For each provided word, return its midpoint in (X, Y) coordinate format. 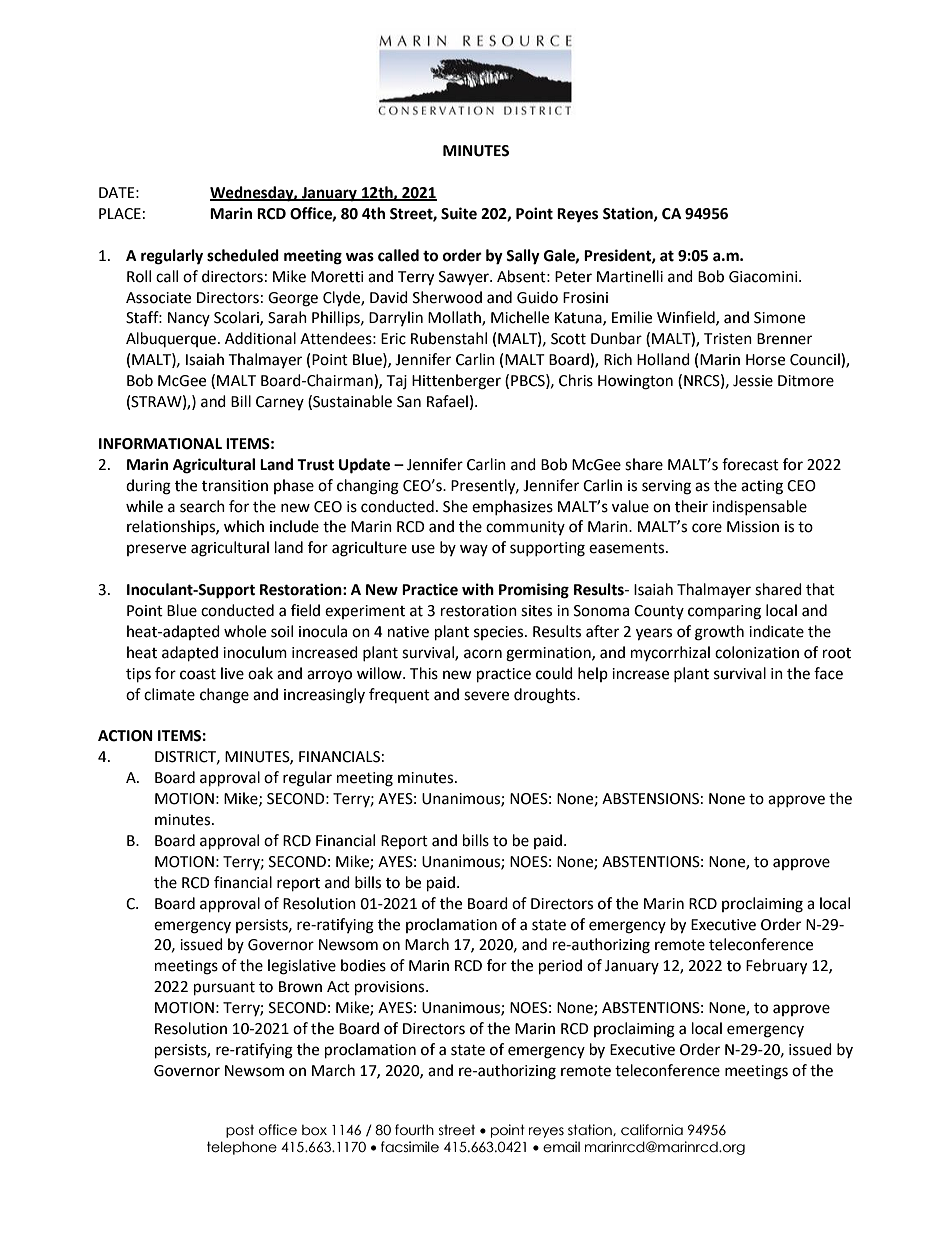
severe (486, 696)
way (474, 550)
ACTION (125, 736)
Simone (779, 318)
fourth (414, 1130)
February (776, 967)
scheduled (243, 255)
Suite (459, 213)
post (240, 1131)
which (244, 526)
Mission (753, 527)
